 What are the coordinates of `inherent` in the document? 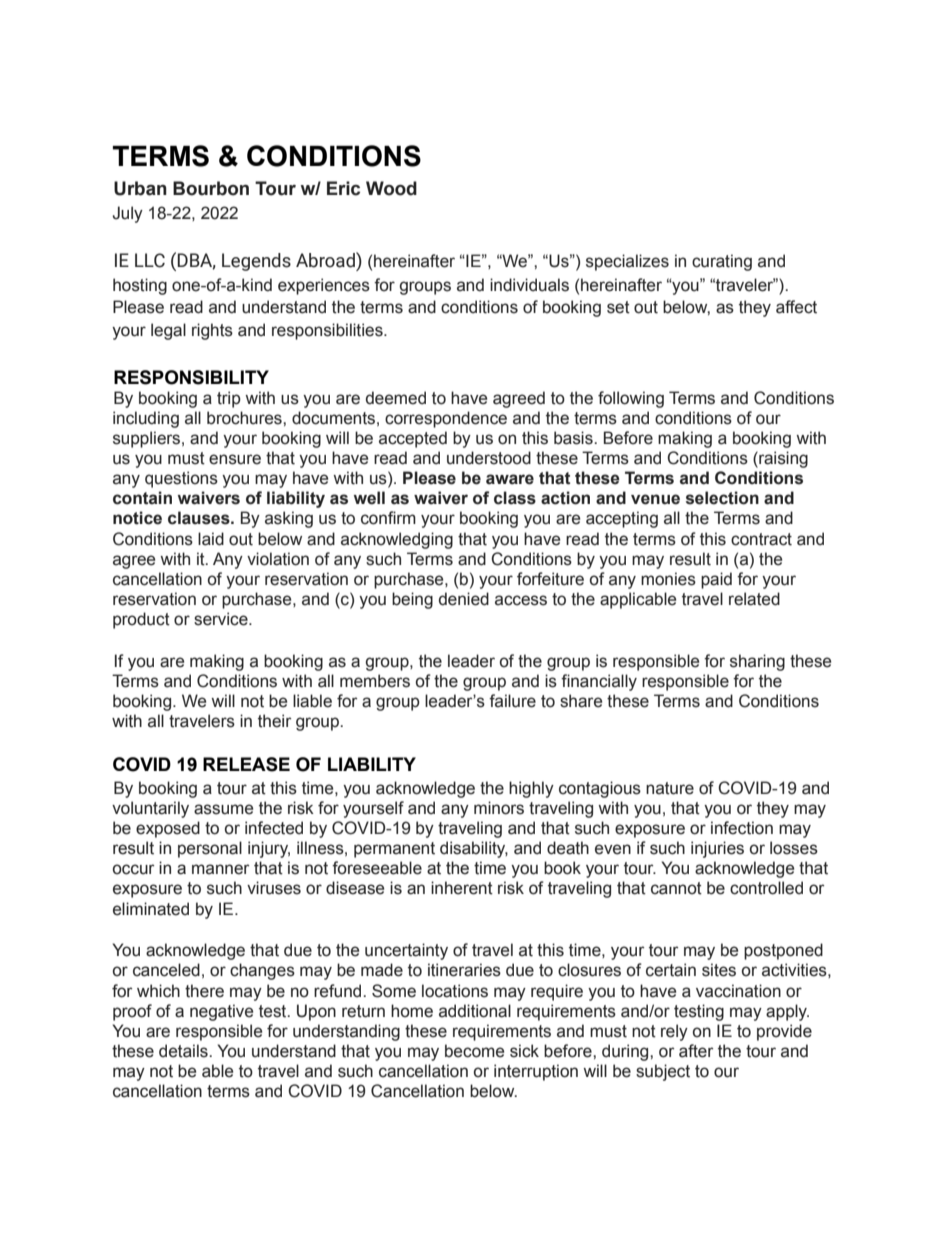 It's located at (462, 888).
